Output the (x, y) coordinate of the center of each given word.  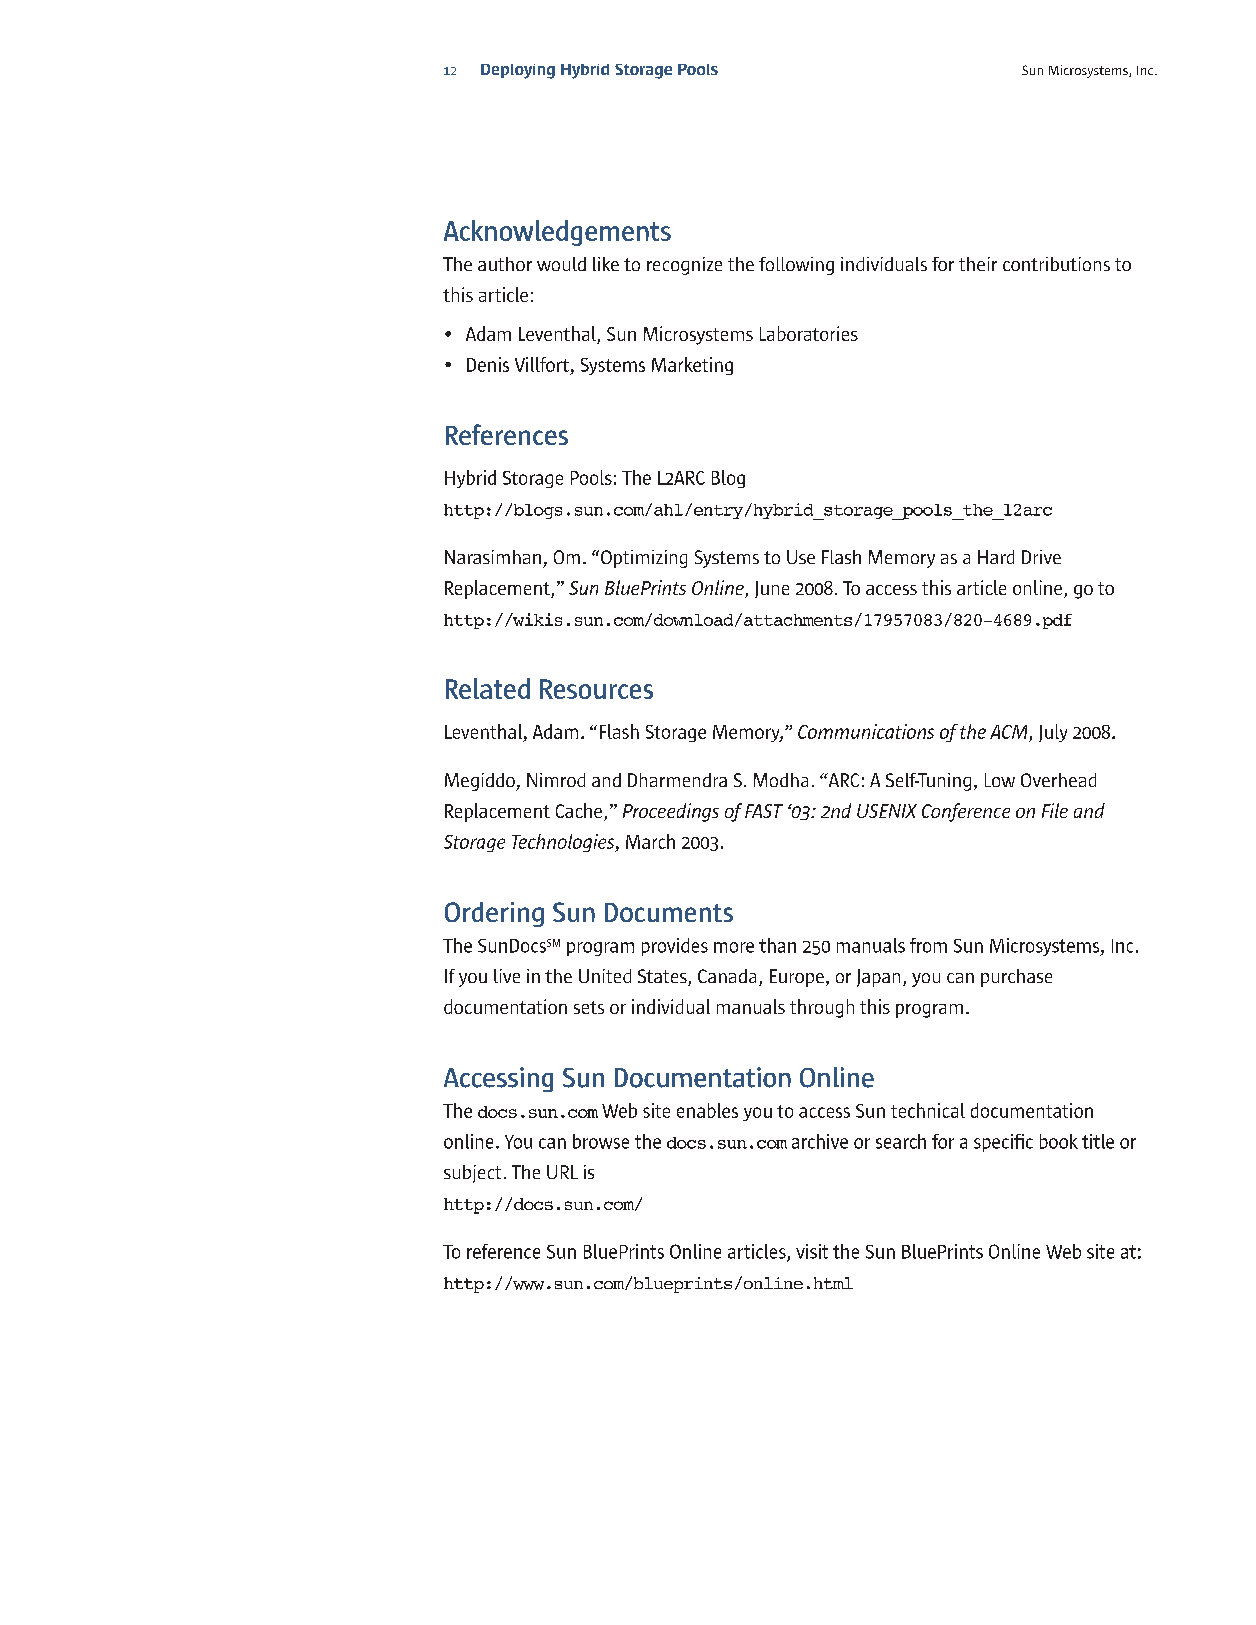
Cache (580, 812)
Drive (1041, 557)
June (772, 589)
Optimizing (644, 559)
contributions (1056, 264)
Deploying (518, 71)
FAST (764, 811)
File (1055, 810)
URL (562, 1172)
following (796, 266)
